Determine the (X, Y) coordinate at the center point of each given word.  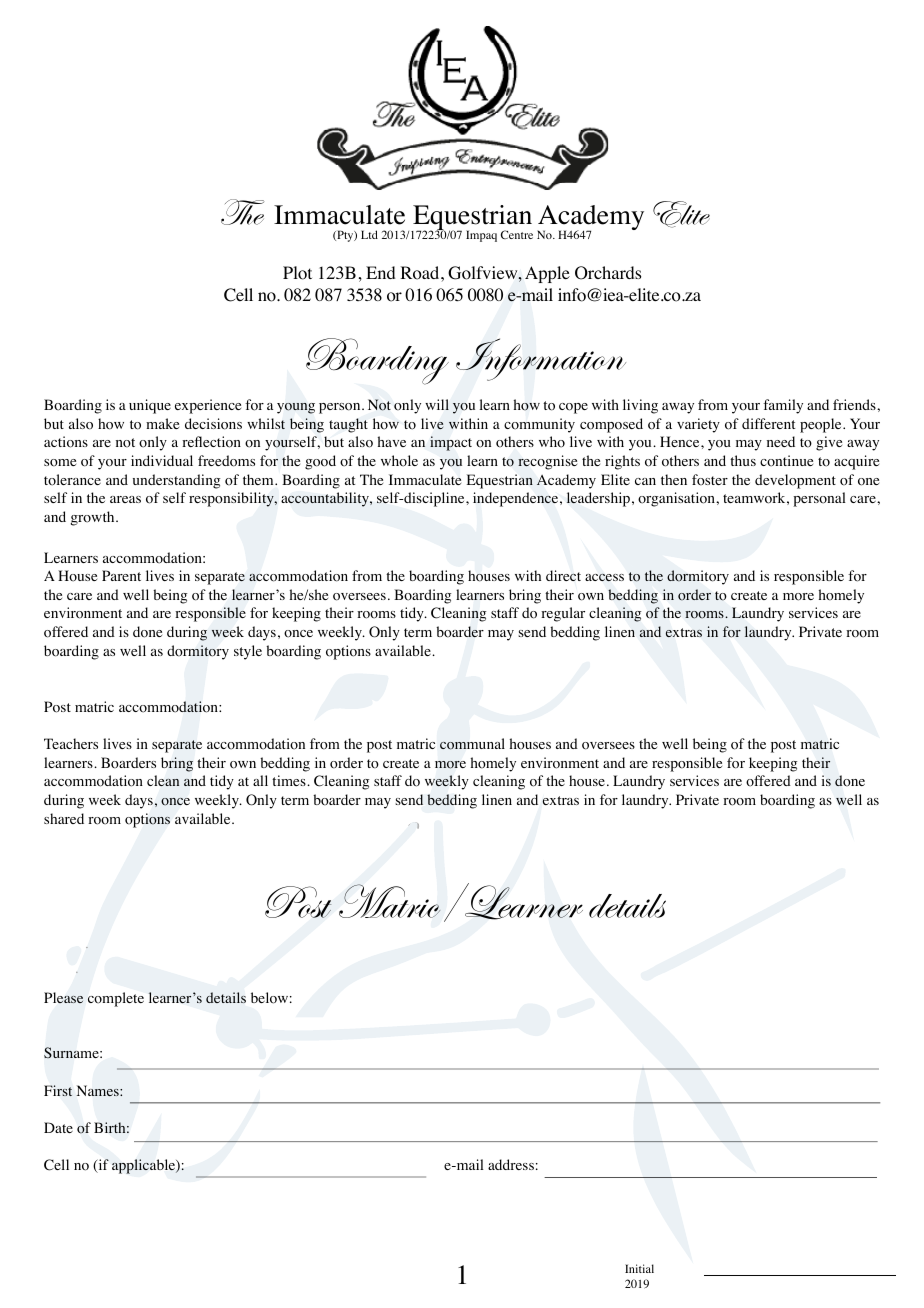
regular (563, 614)
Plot (297, 273)
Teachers (71, 743)
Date (58, 1127)
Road (421, 273)
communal (472, 744)
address (511, 1164)
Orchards (608, 273)
